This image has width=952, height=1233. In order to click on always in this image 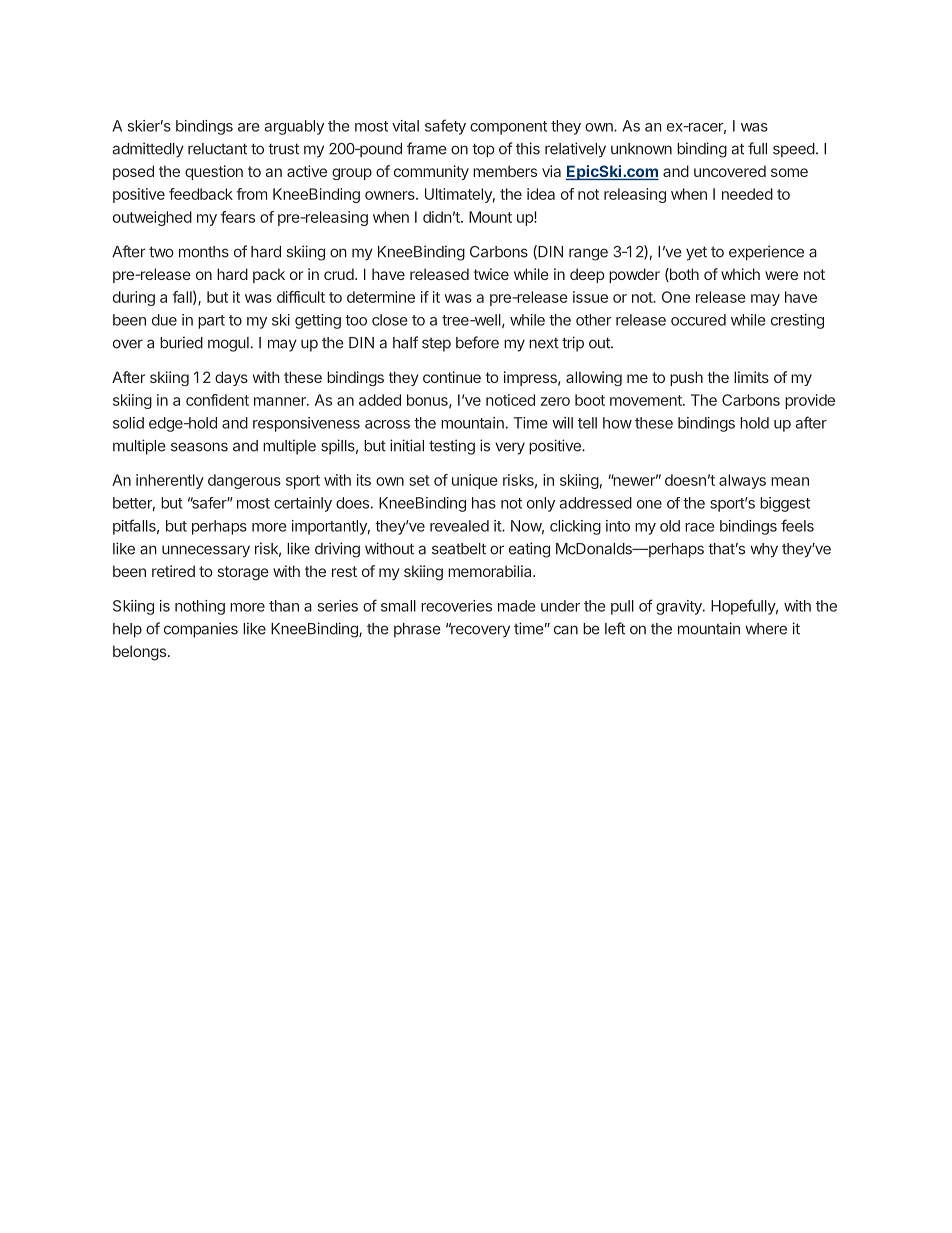, I will do `click(742, 481)`.
